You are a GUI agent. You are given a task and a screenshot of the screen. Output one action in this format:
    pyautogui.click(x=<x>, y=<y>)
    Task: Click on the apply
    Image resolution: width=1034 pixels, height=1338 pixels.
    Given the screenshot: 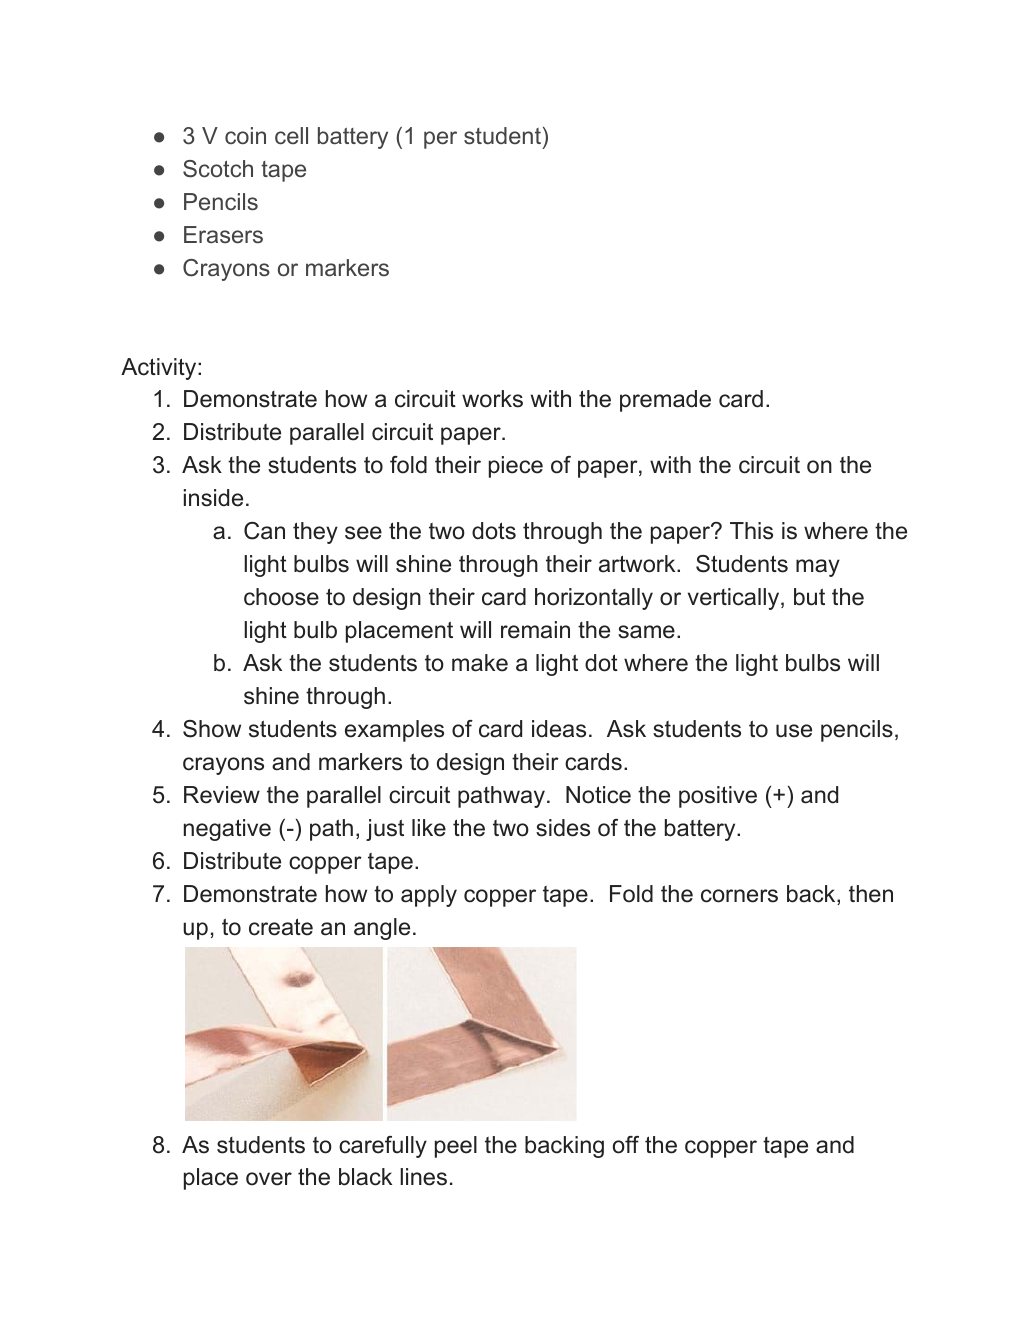 What is the action you would take?
    pyautogui.click(x=429, y=896)
